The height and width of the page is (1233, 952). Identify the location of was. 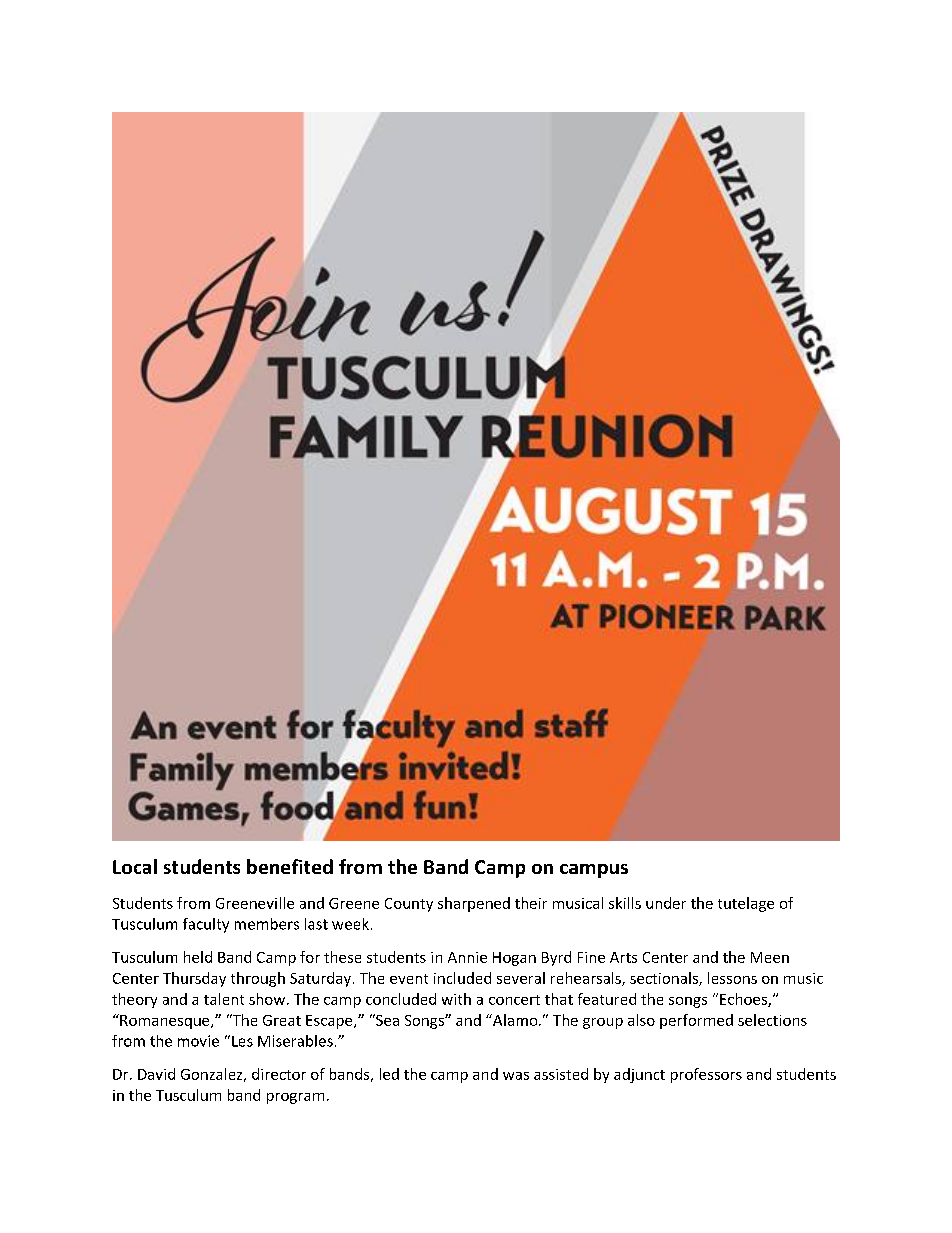
(516, 1076).
